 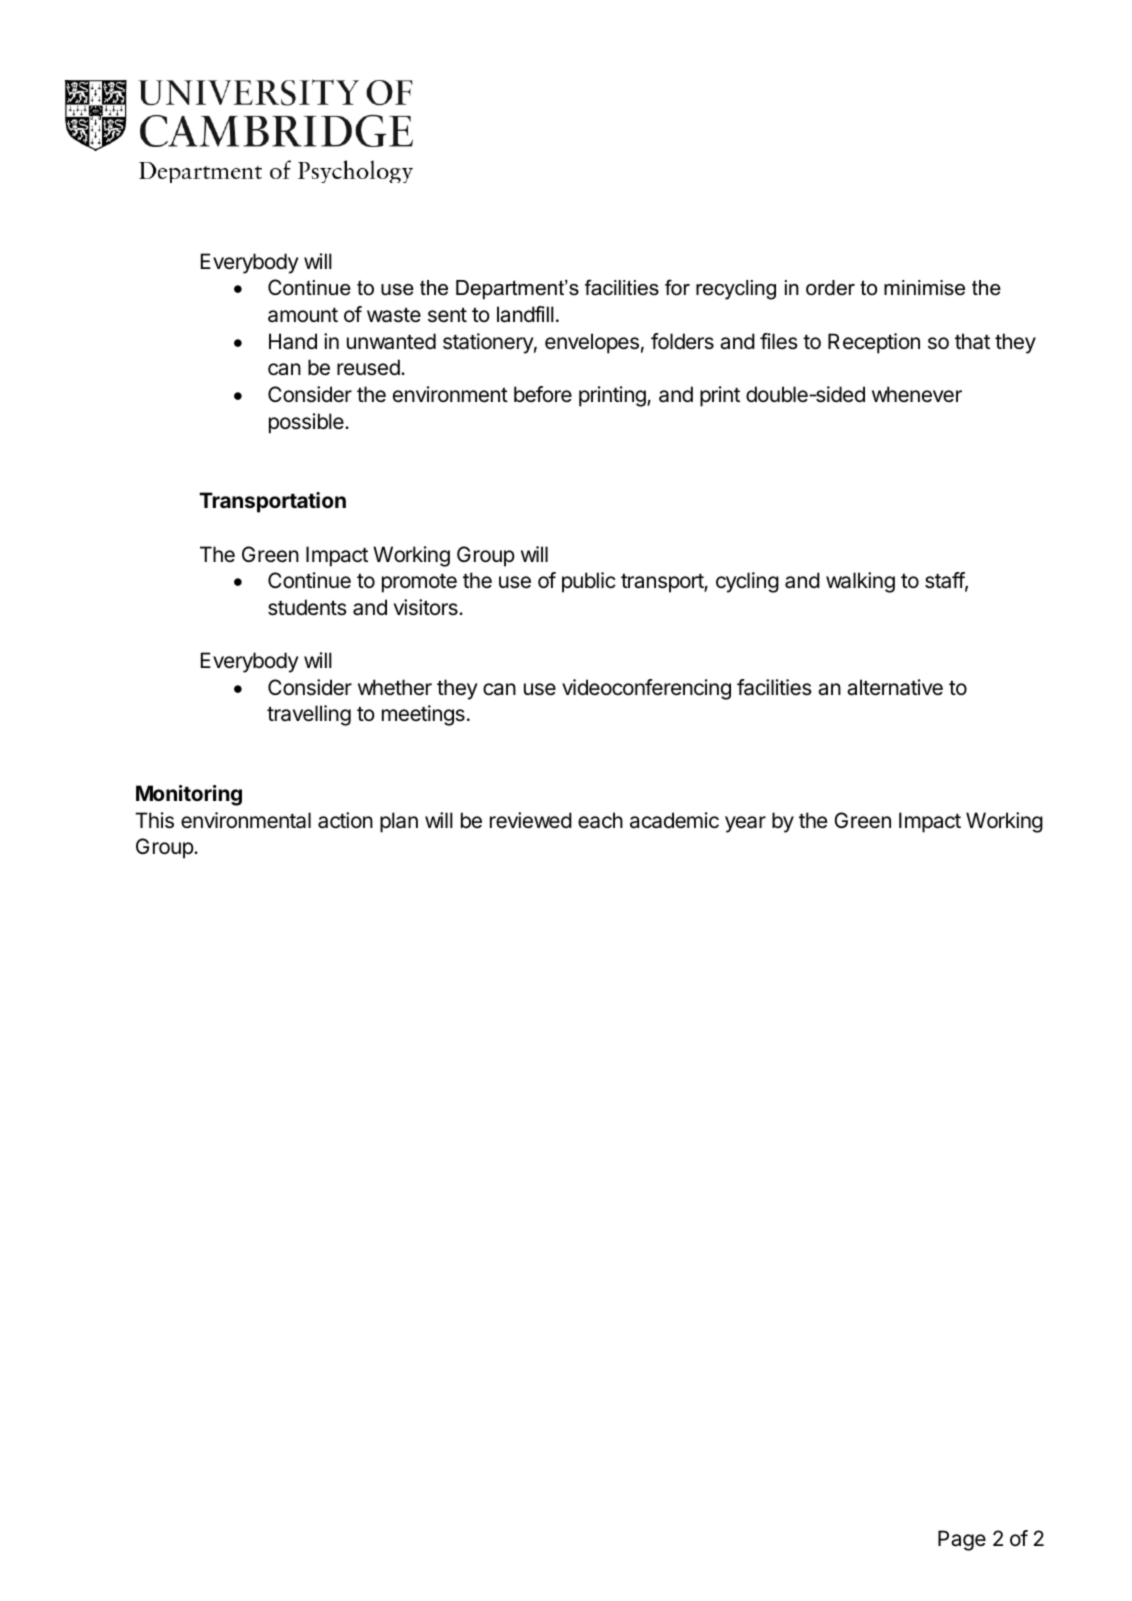 What do you see at coordinates (895, 687) in the image?
I see `alternative` at bounding box center [895, 687].
